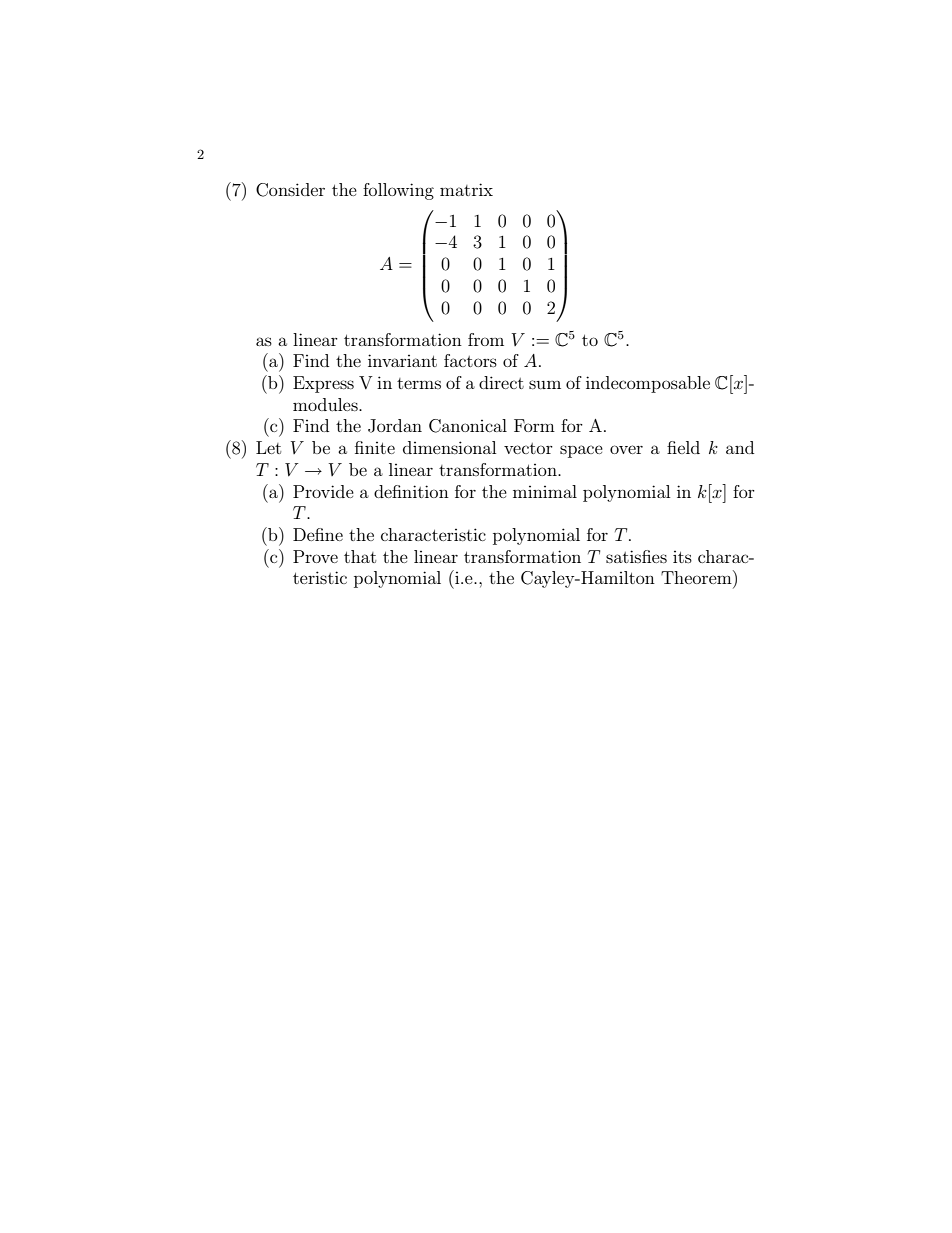 This page has width=952, height=1233. Describe the element at coordinates (290, 190) in the page. I see `Consider` at that location.
